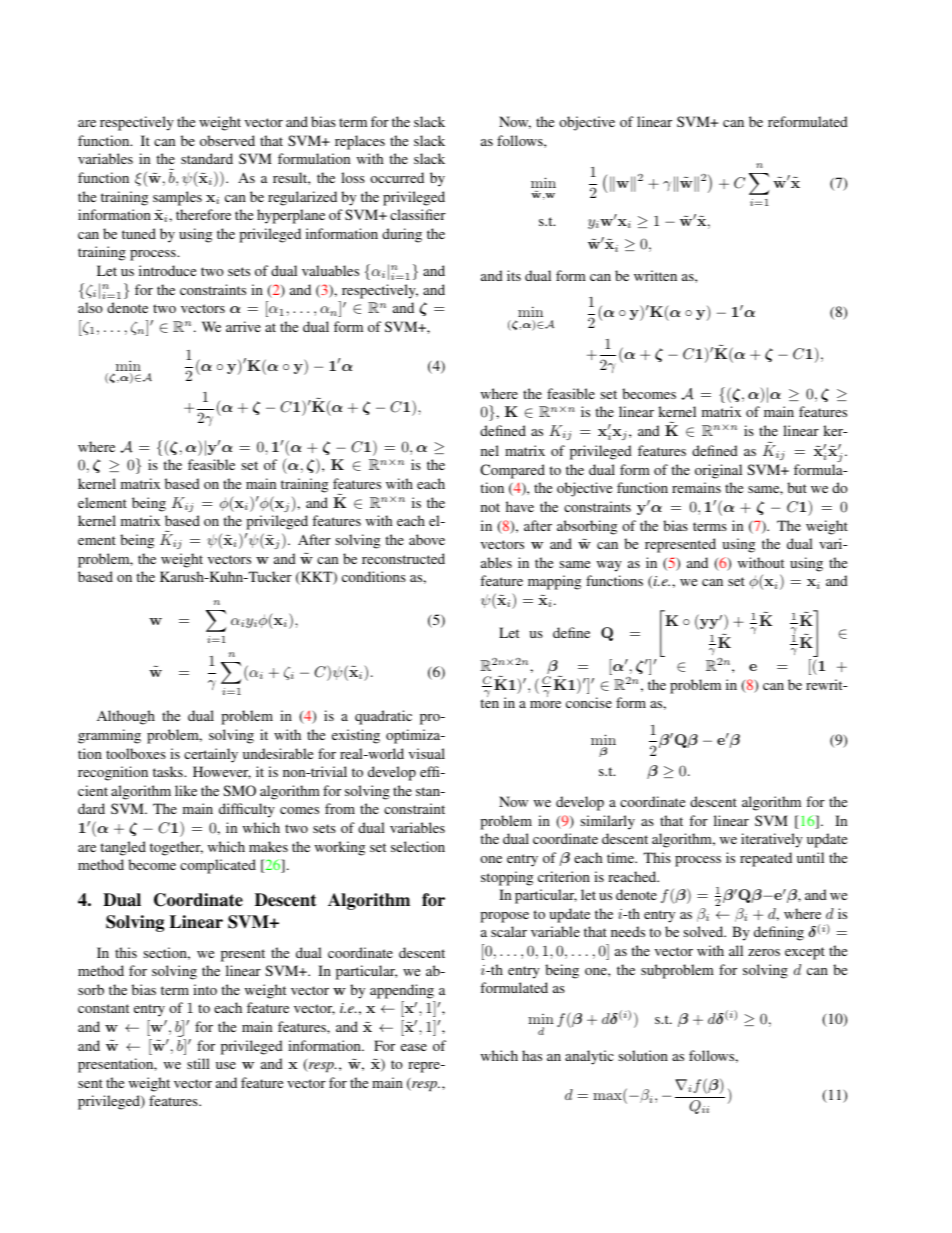 Image resolution: width=952 pixels, height=1233 pixels. Describe the element at coordinates (176, 848) in the screenshot. I see `together` at that location.
